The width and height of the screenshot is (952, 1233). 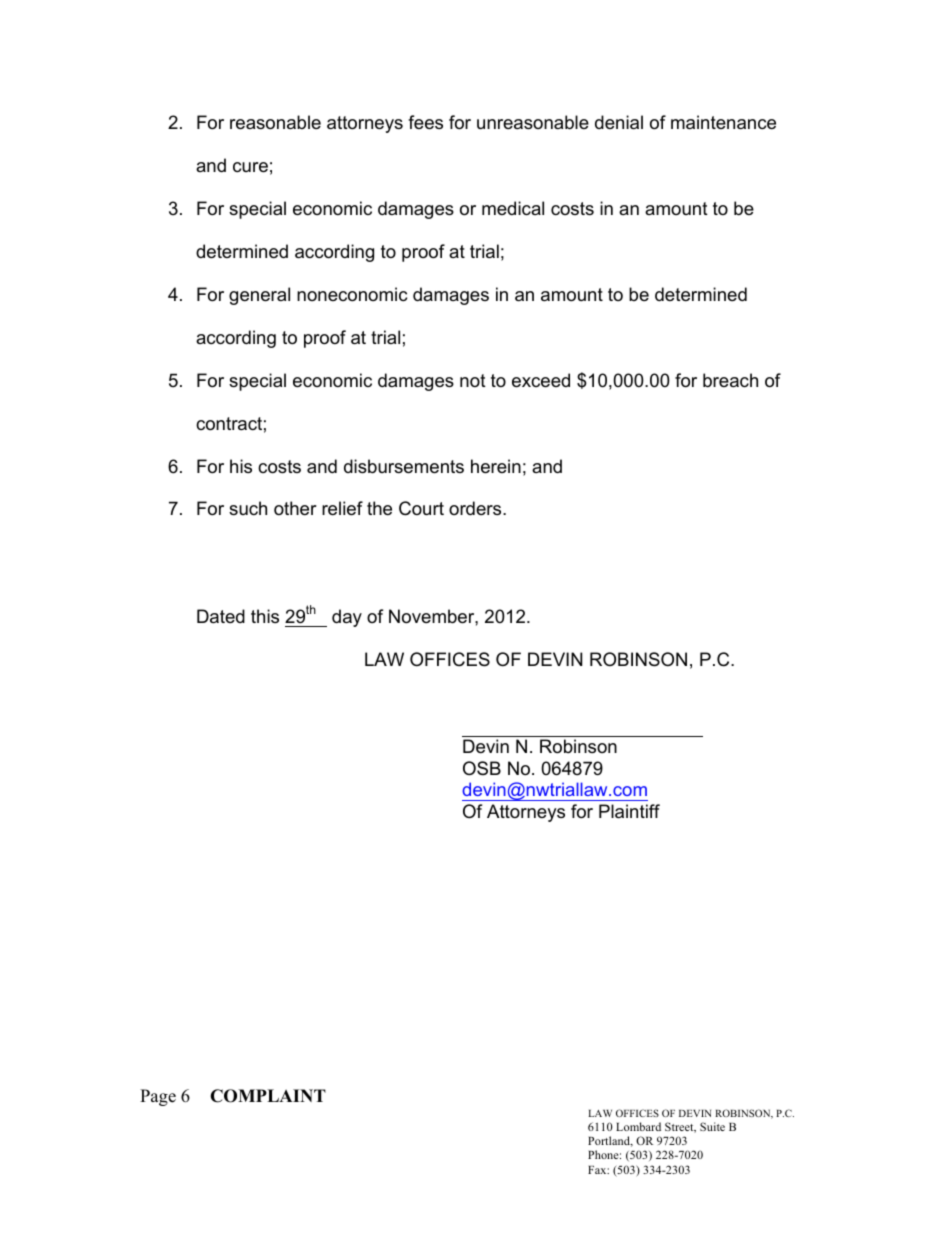 What do you see at coordinates (268, 1096) in the screenshot?
I see `COMPLAINT` at bounding box center [268, 1096].
